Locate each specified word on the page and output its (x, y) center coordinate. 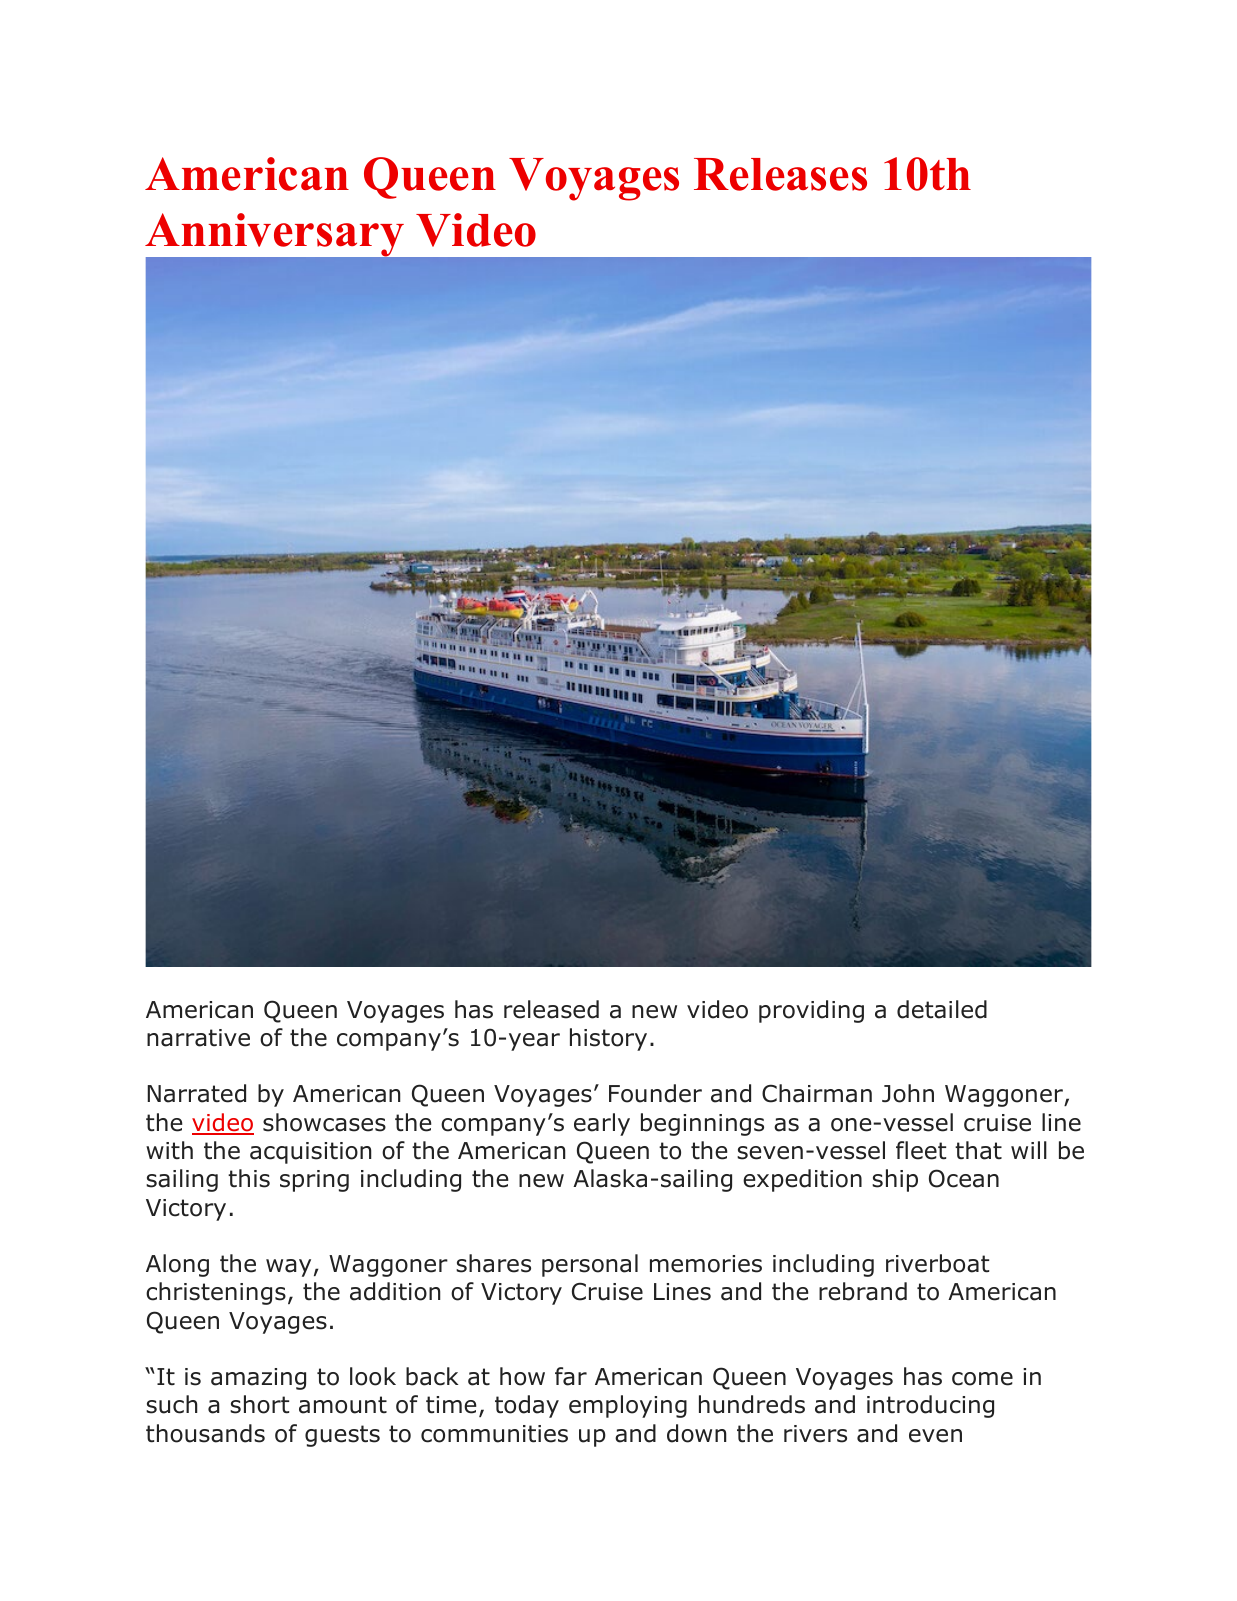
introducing (930, 1406)
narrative (198, 1038)
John (908, 1093)
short (259, 1404)
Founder (655, 1093)
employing (628, 1406)
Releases (780, 174)
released (551, 1009)
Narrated (196, 1093)
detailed (942, 1009)
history (608, 1039)
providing (811, 1011)
